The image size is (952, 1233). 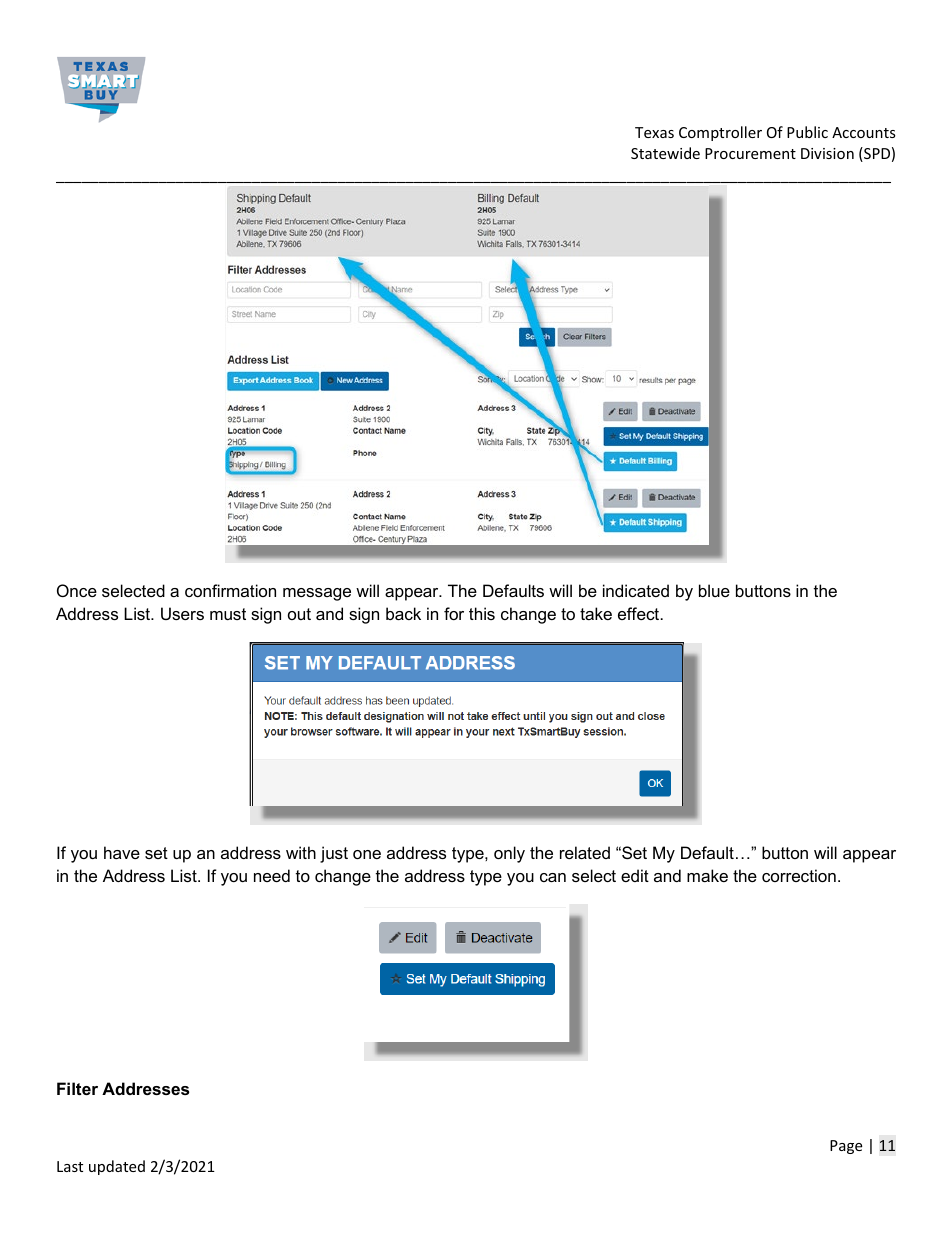 I want to click on updated, so click(x=117, y=1167).
